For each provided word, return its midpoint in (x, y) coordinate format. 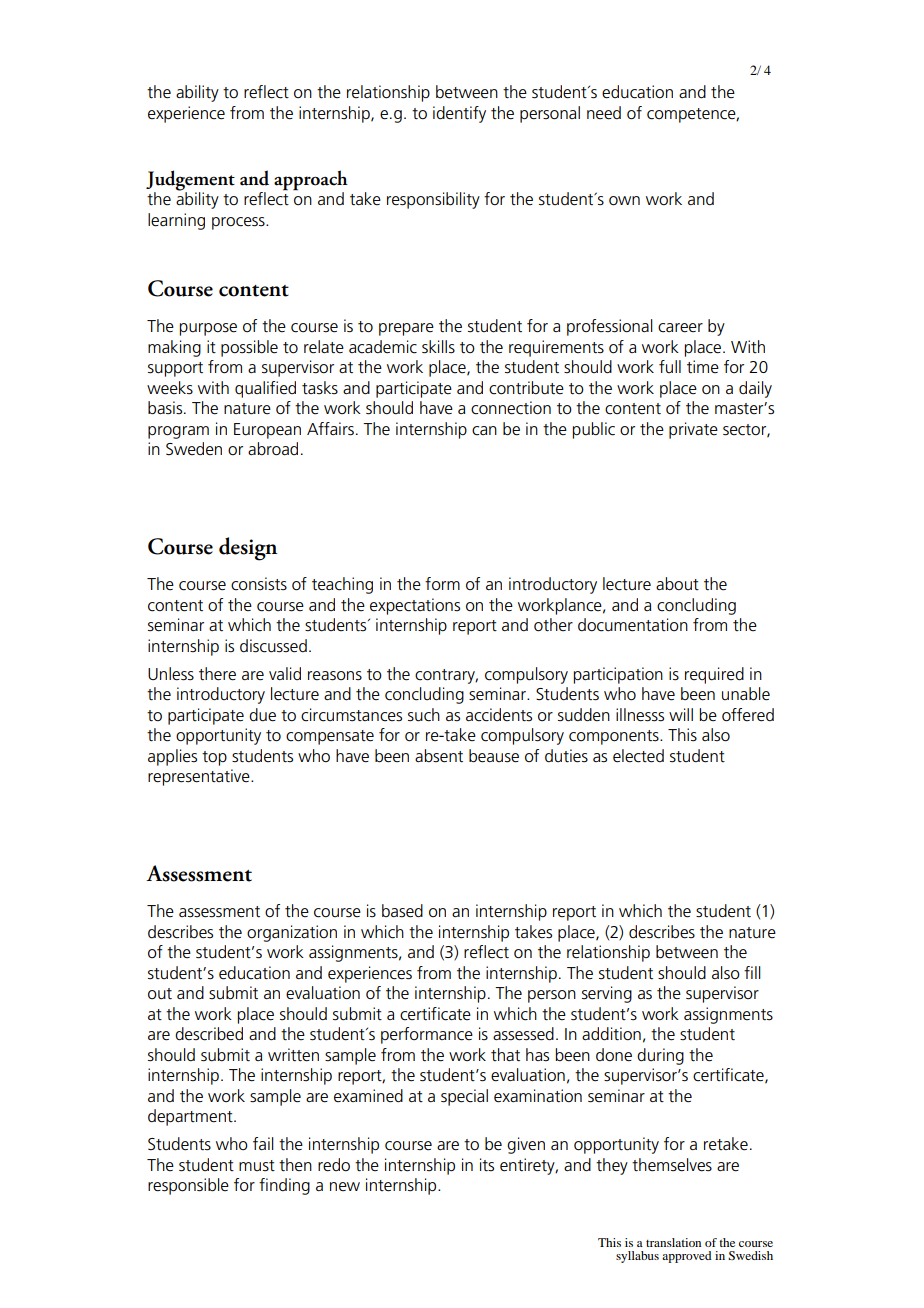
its (487, 1165)
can (484, 431)
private (693, 430)
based (402, 911)
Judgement (190, 181)
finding (284, 1186)
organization (292, 933)
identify (459, 114)
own (624, 201)
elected (638, 756)
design (248, 549)
